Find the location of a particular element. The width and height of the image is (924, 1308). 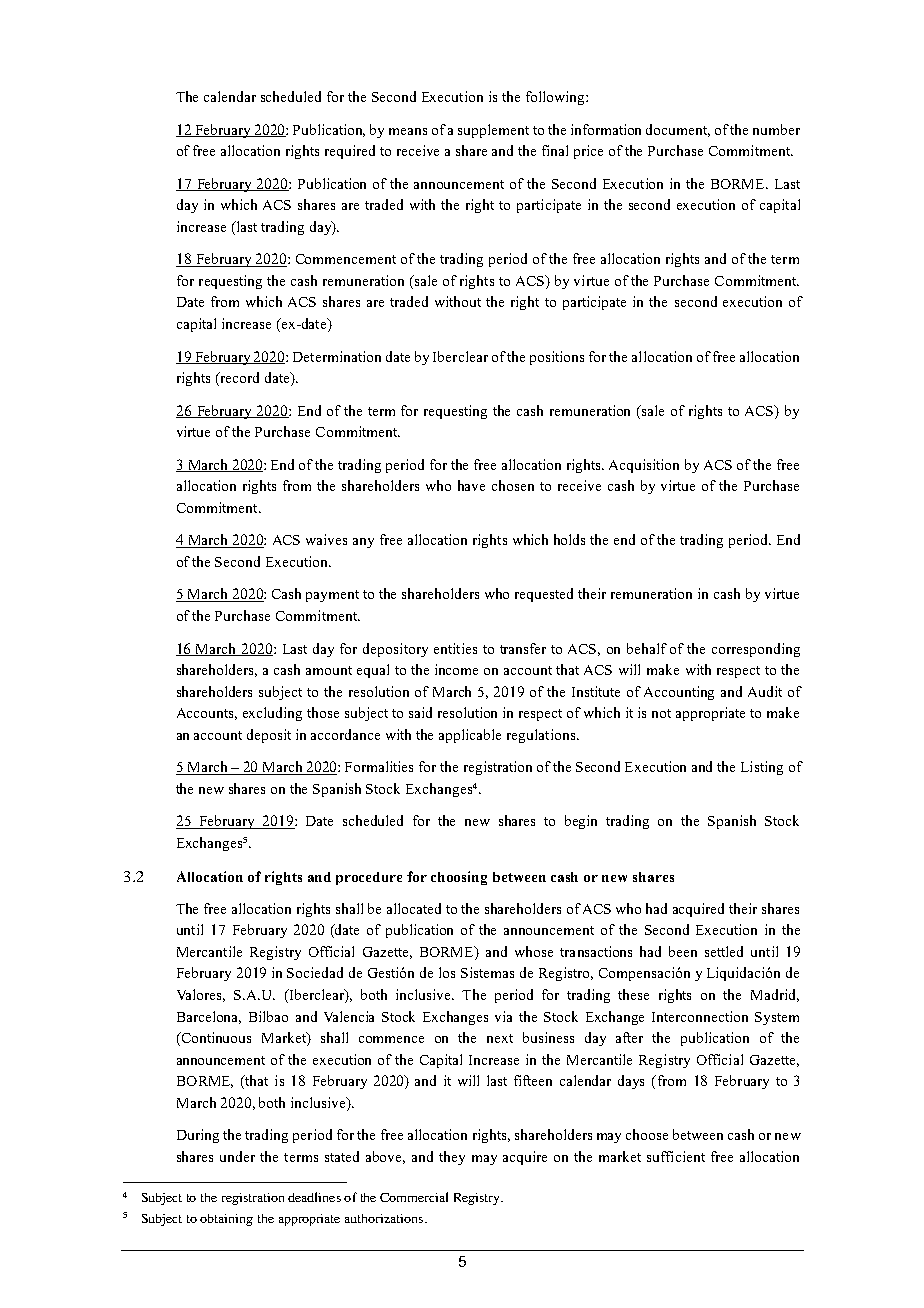

income is located at coordinates (456, 669).
